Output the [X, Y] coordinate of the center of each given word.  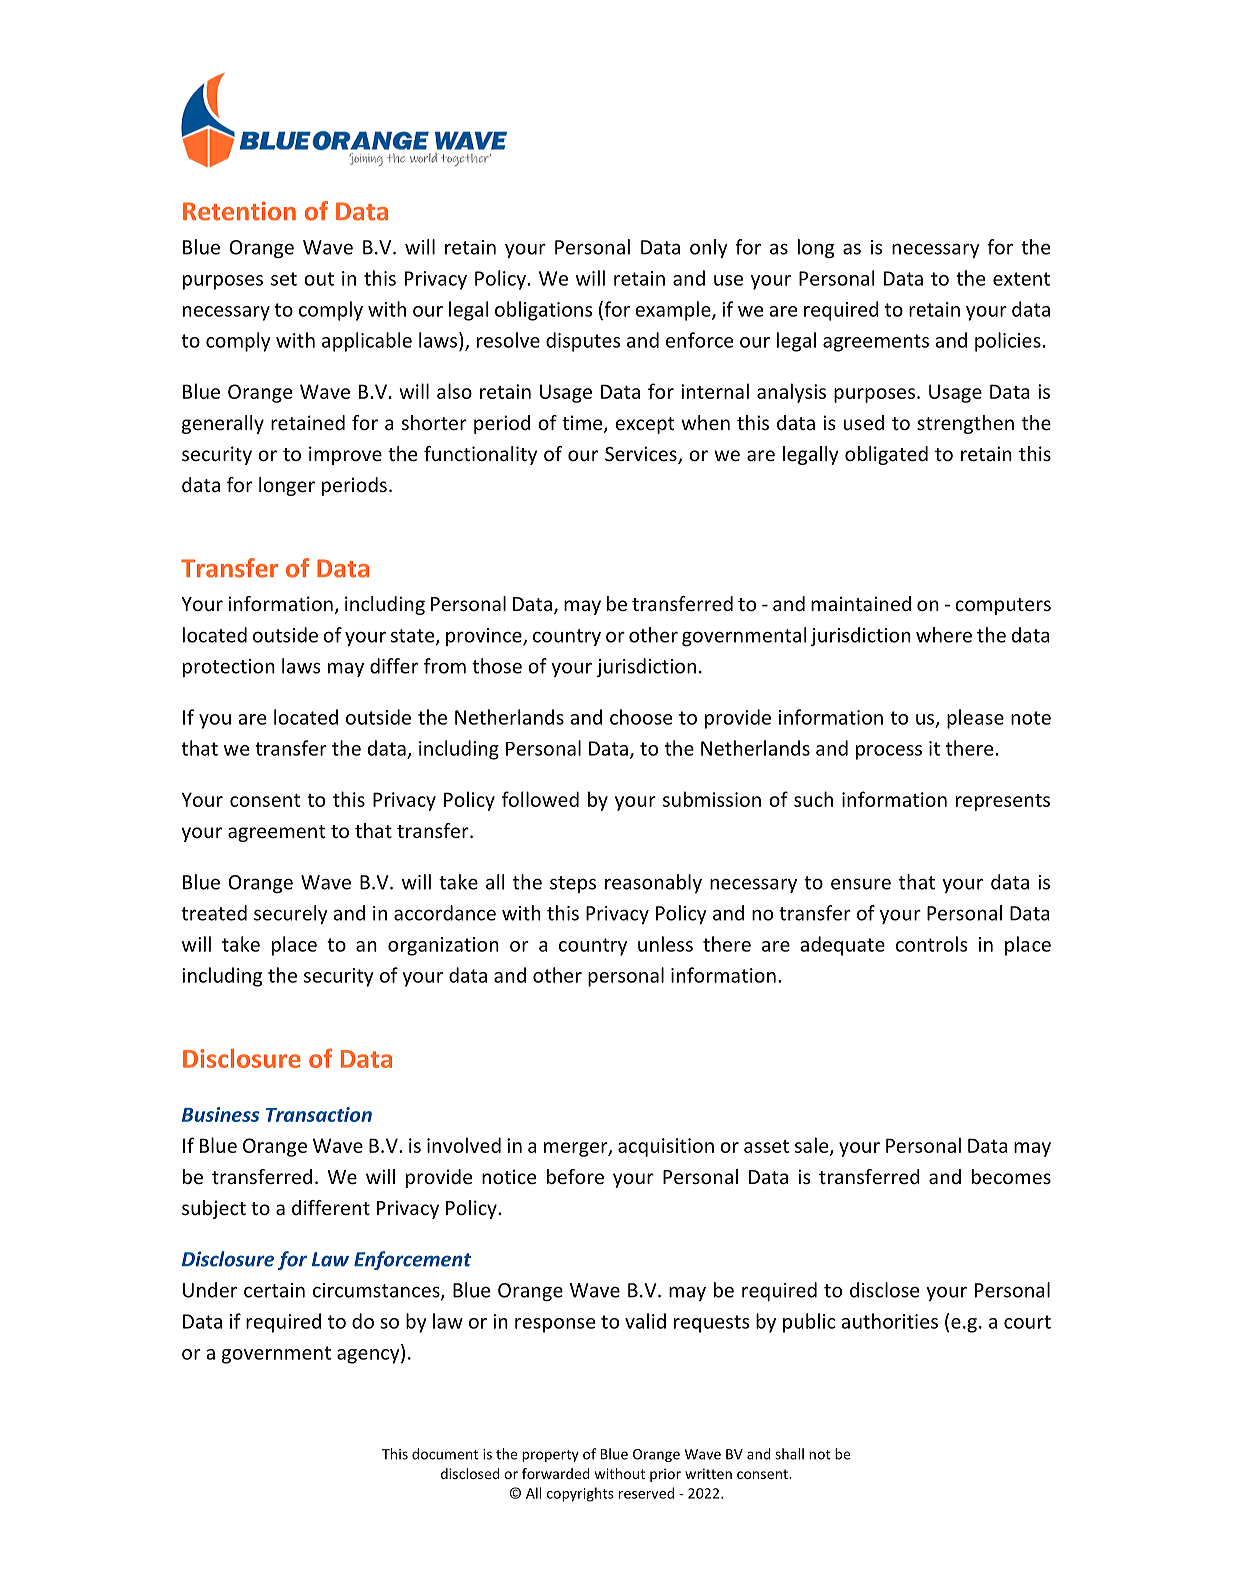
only [709, 248]
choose [641, 717]
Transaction [319, 1114]
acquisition [666, 1147]
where [944, 635]
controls [932, 944]
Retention [239, 211]
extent [1021, 279]
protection [229, 668]
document [445, 1454]
